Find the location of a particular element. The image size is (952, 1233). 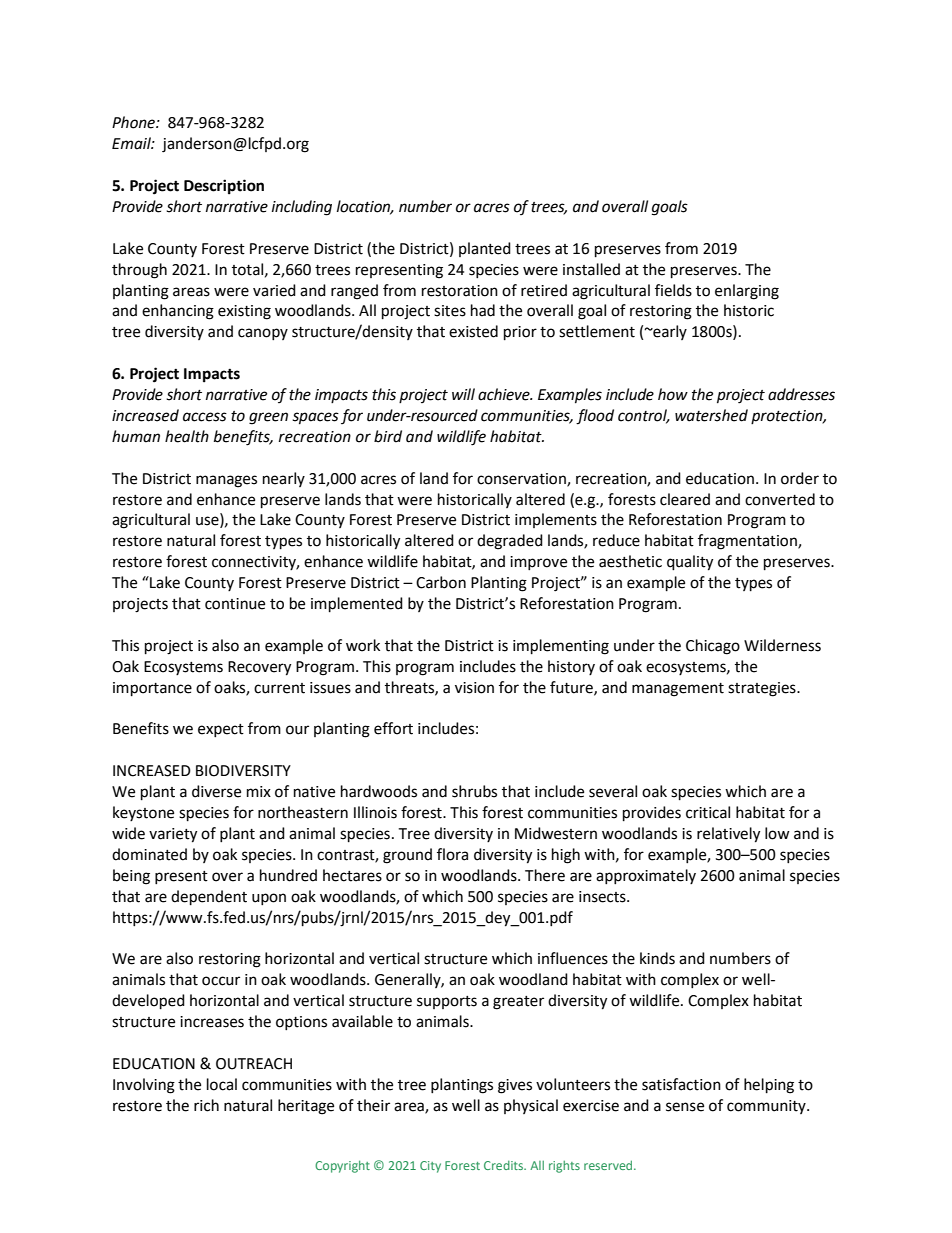

Chicago is located at coordinates (713, 647).
